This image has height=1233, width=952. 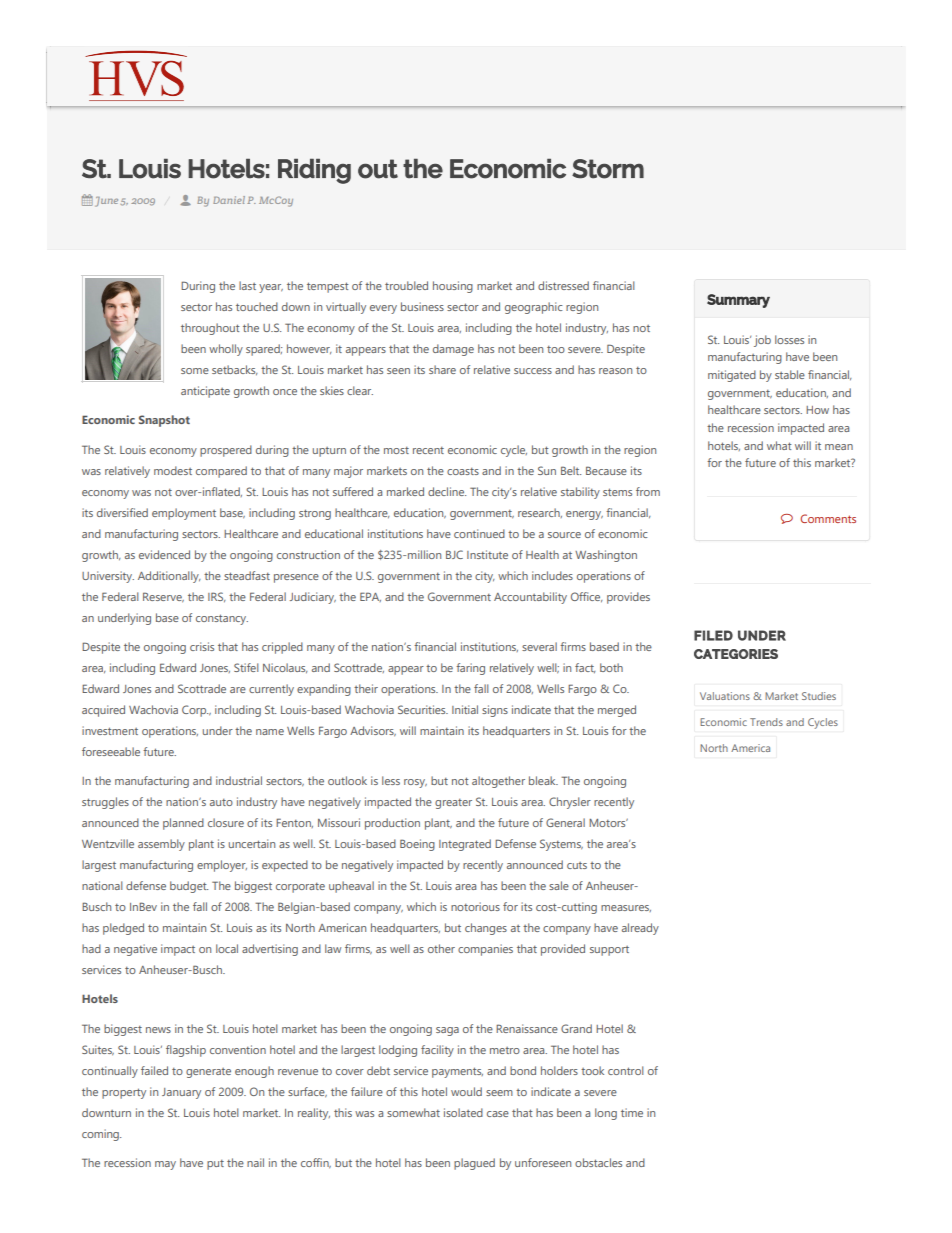 I want to click on coasts, so click(x=463, y=471).
